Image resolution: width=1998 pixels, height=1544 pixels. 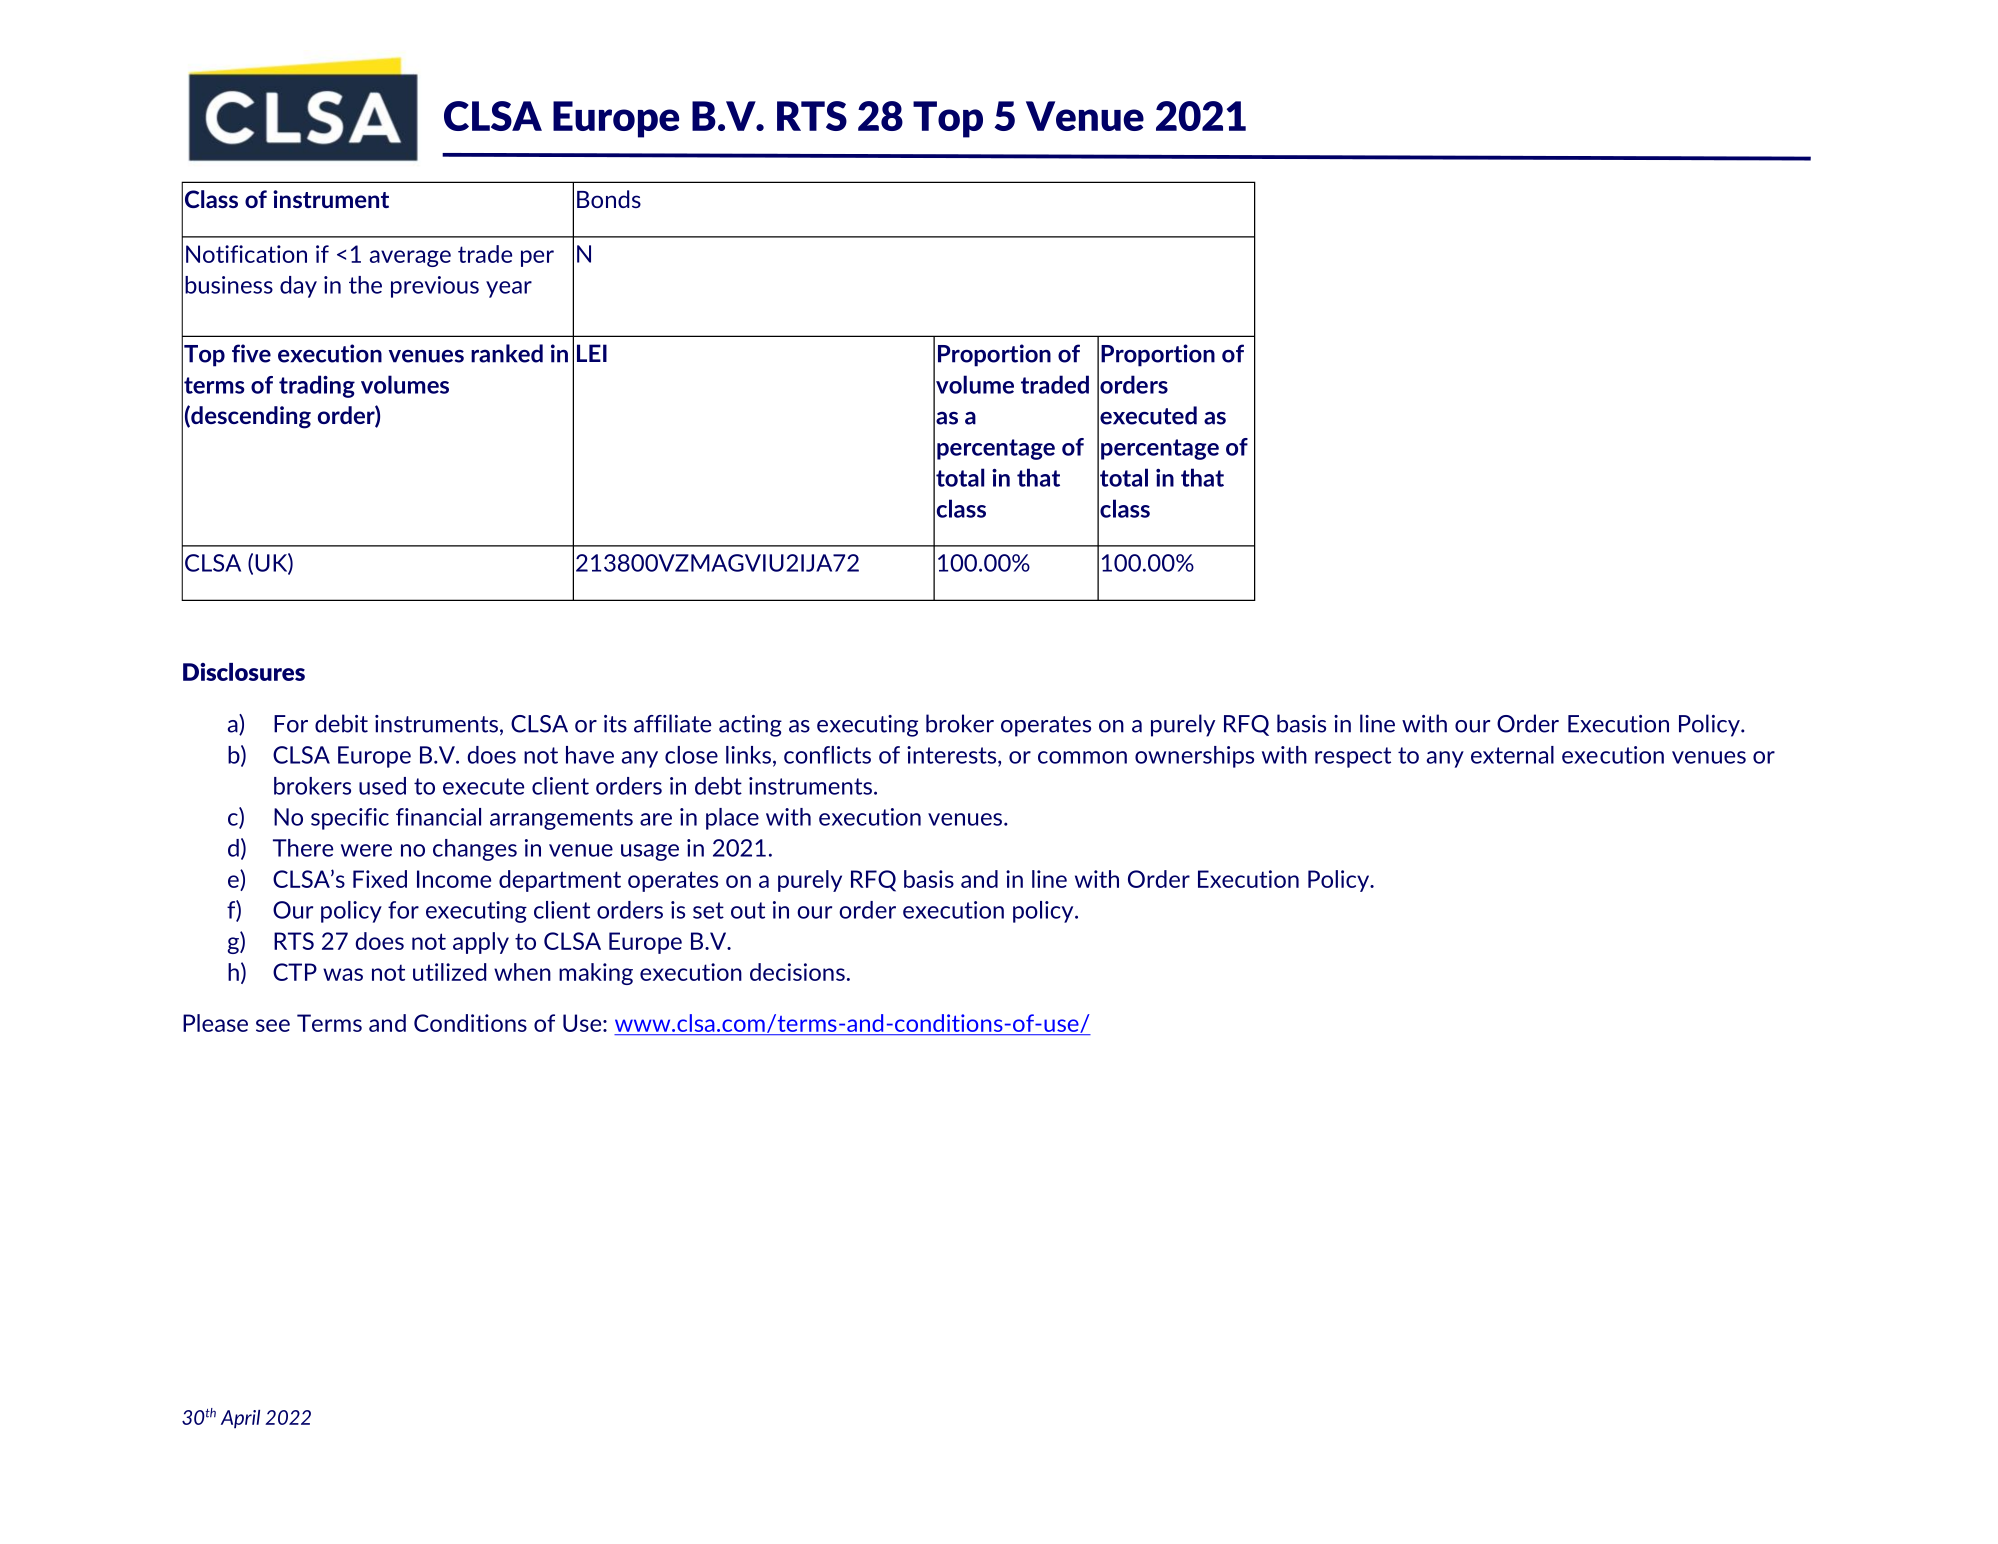 What do you see at coordinates (244, 672) in the screenshot?
I see `Disclosures` at bounding box center [244, 672].
